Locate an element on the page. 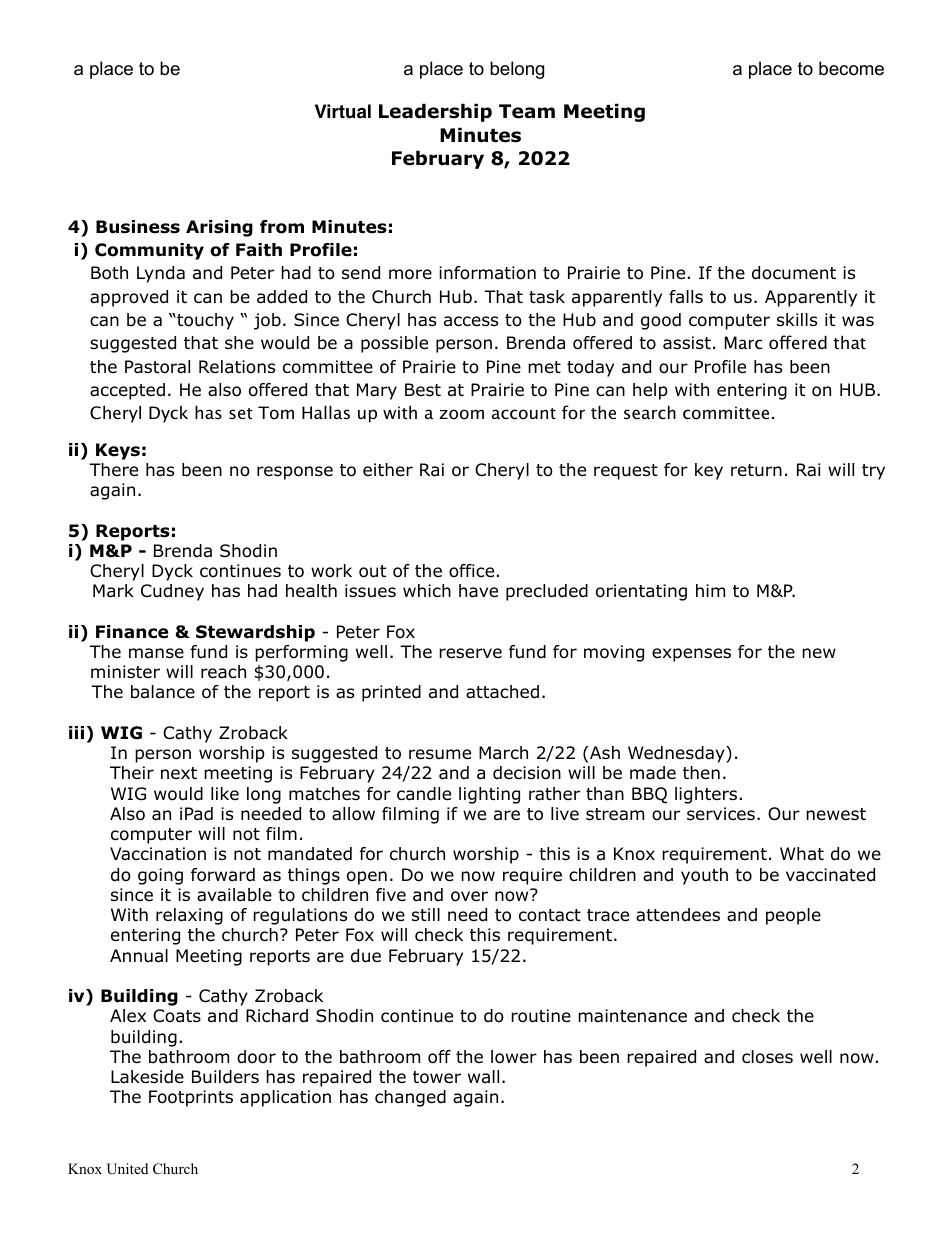 The width and height of the page is (952, 1233). relaxing is located at coordinates (189, 916).
